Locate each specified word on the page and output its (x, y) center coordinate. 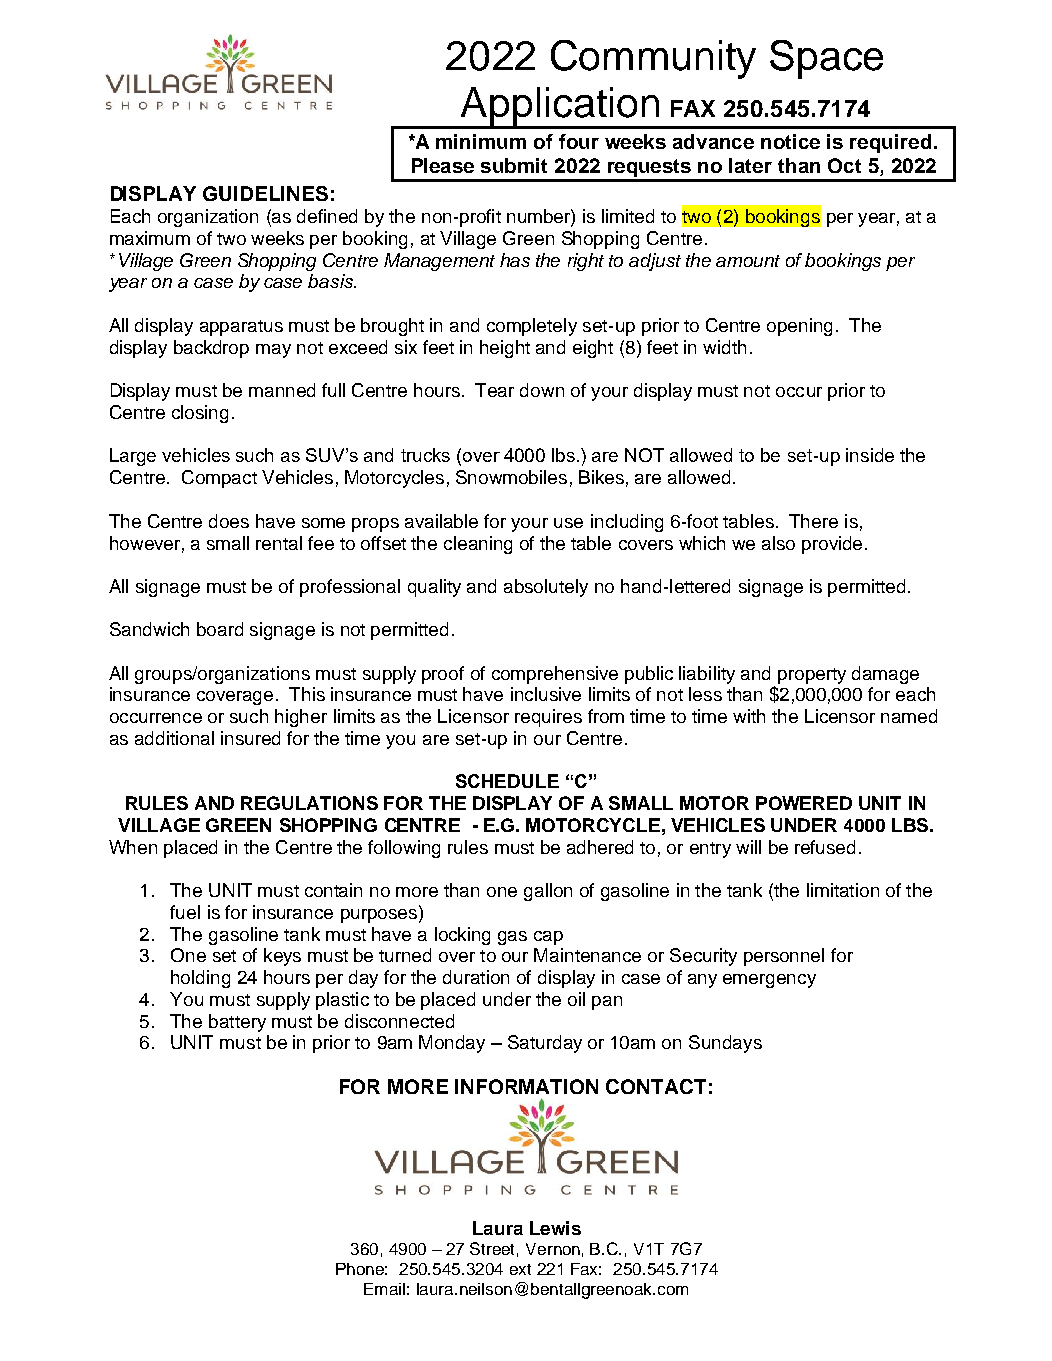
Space (826, 59)
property (812, 676)
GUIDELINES (265, 193)
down (542, 390)
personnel (784, 957)
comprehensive (555, 675)
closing (200, 414)
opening (799, 327)
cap (548, 938)
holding (200, 979)
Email (384, 1289)
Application (560, 107)
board (220, 629)
